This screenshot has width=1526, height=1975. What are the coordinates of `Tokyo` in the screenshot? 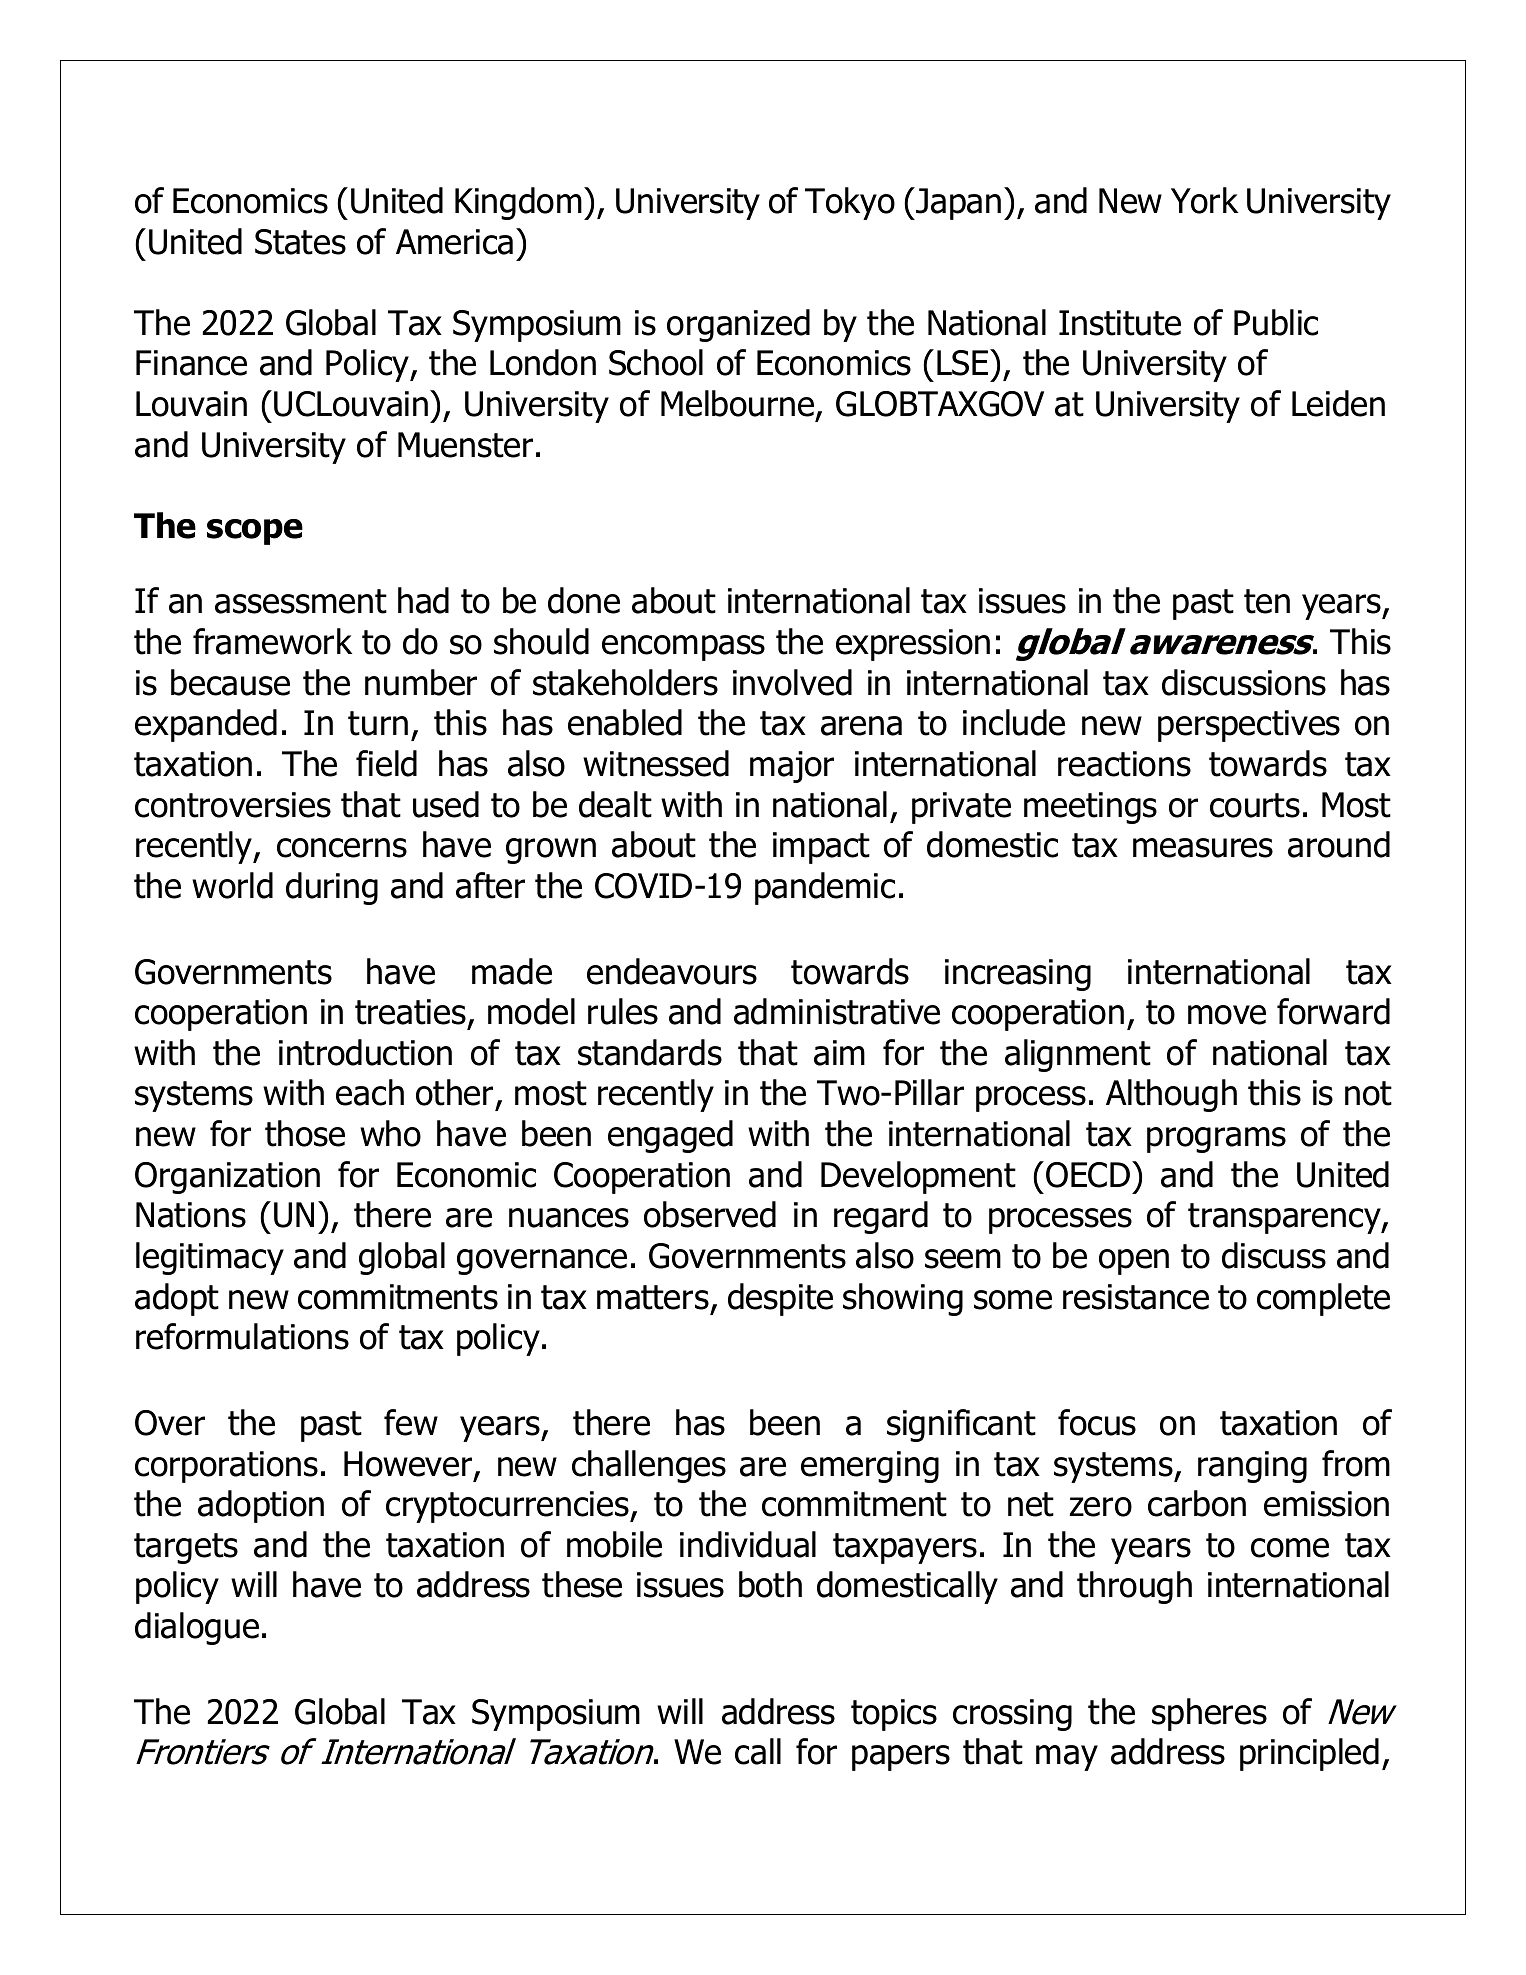 It's located at (850, 203).
